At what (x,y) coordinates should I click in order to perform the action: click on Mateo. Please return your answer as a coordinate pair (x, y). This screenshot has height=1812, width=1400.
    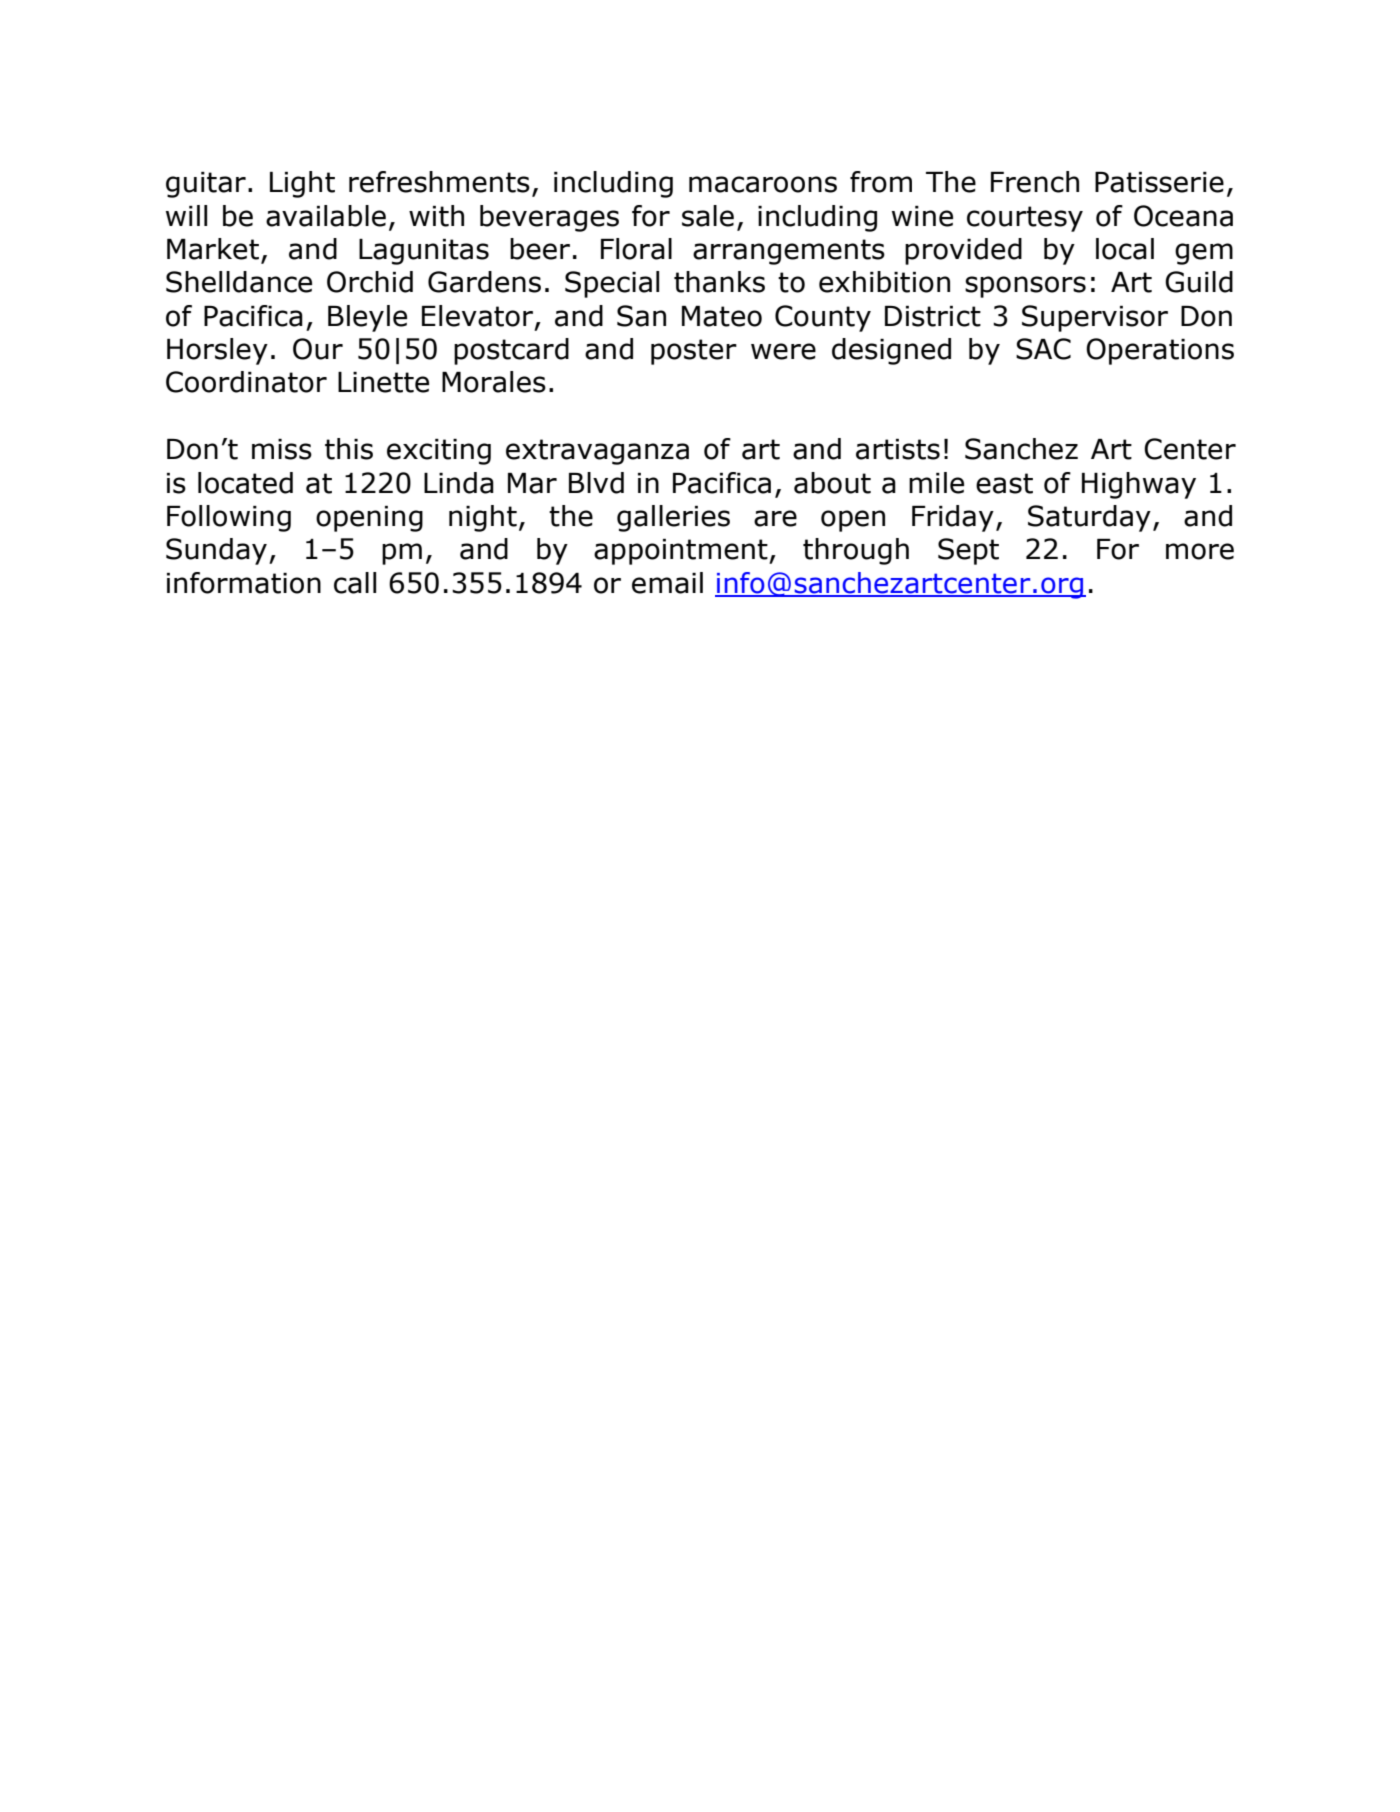
    Looking at the image, I should click on (722, 316).
